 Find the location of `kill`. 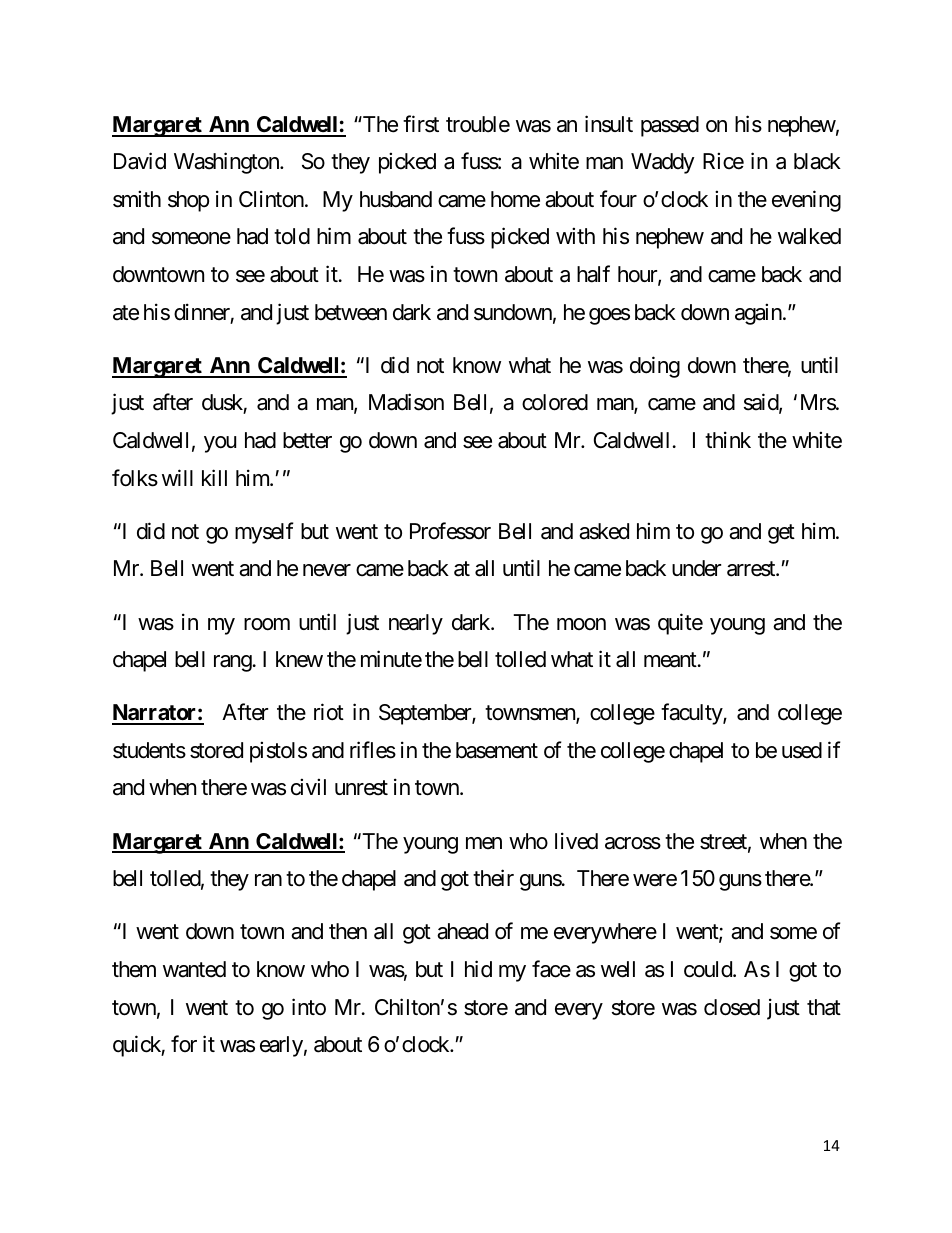

kill is located at coordinates (214, 477).
